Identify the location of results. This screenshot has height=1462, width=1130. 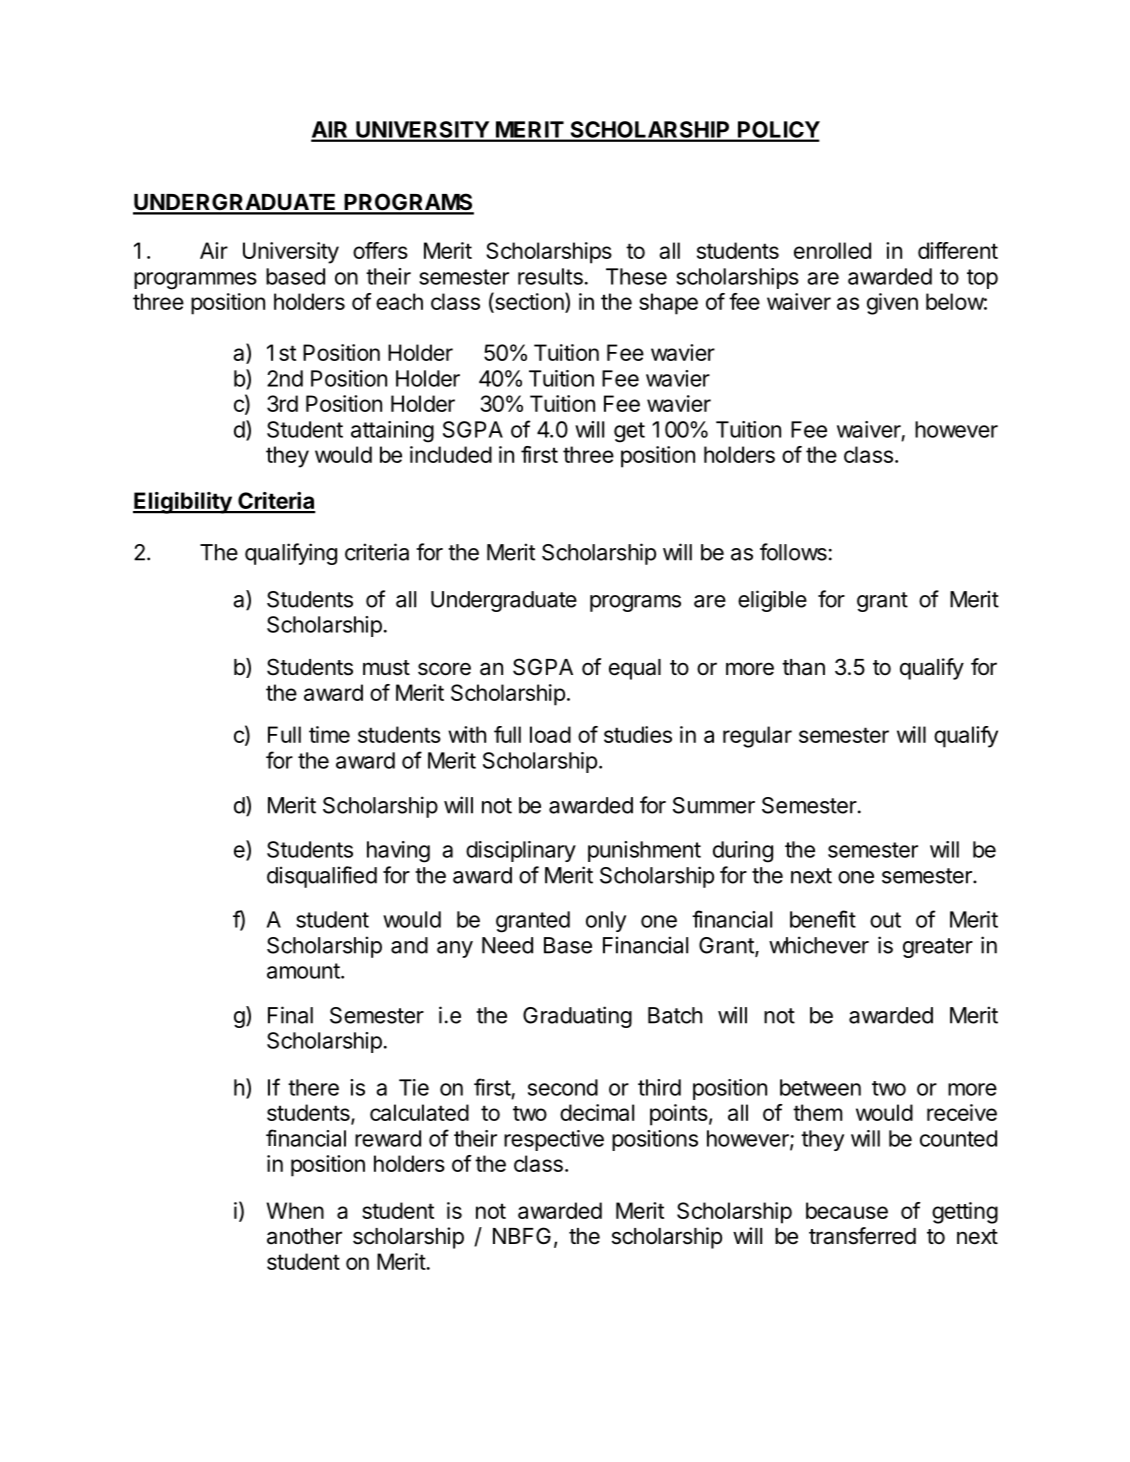
(550, 276).
